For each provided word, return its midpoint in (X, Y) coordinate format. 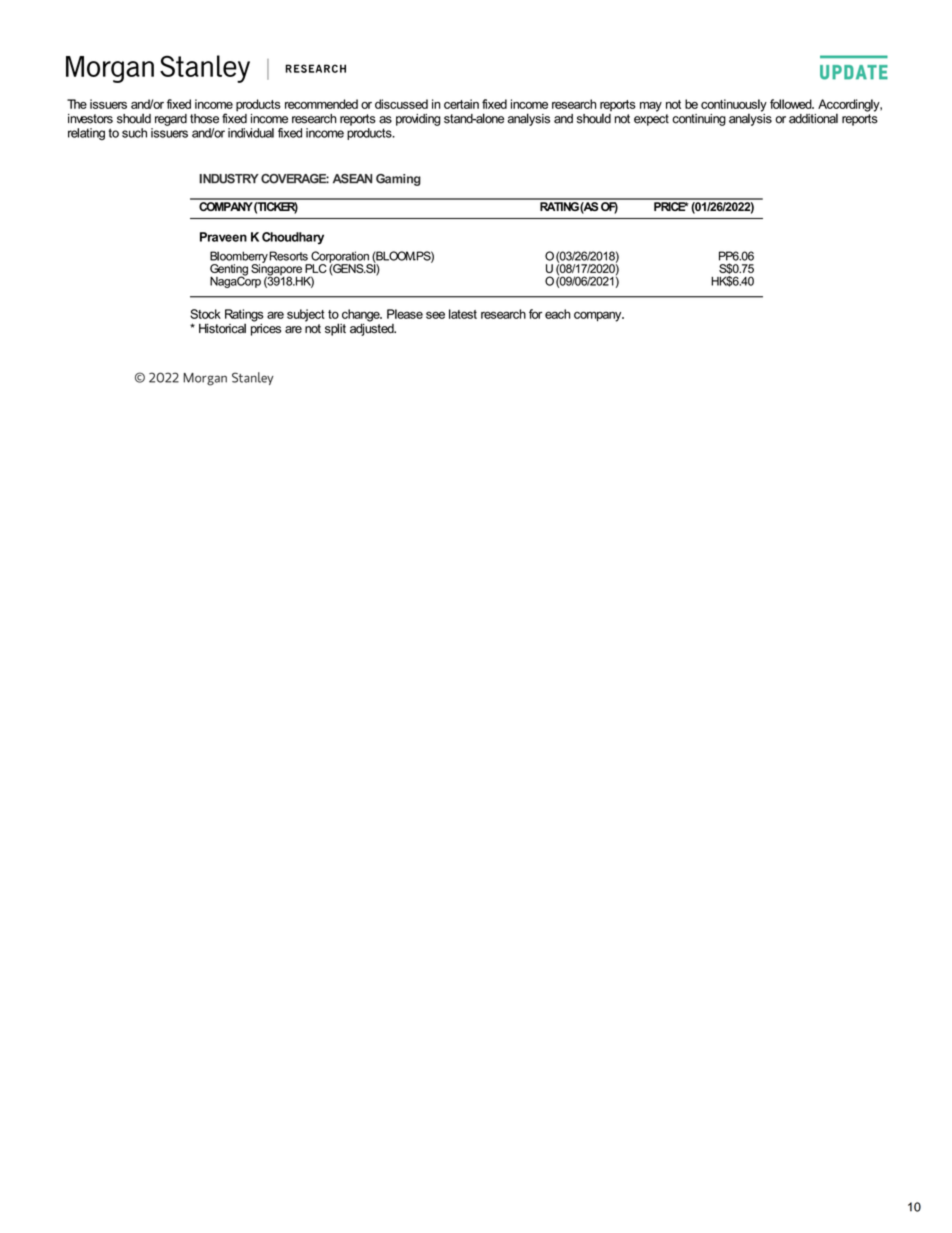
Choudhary (293, 238)
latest (463, 314)
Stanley (253, 378)
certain (461, 104)
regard (171, 120)
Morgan (205, 379)
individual (251, 133)
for (535, 314)
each (557, 314)
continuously (734, 106)
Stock (205, 314)
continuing (699, 120)
